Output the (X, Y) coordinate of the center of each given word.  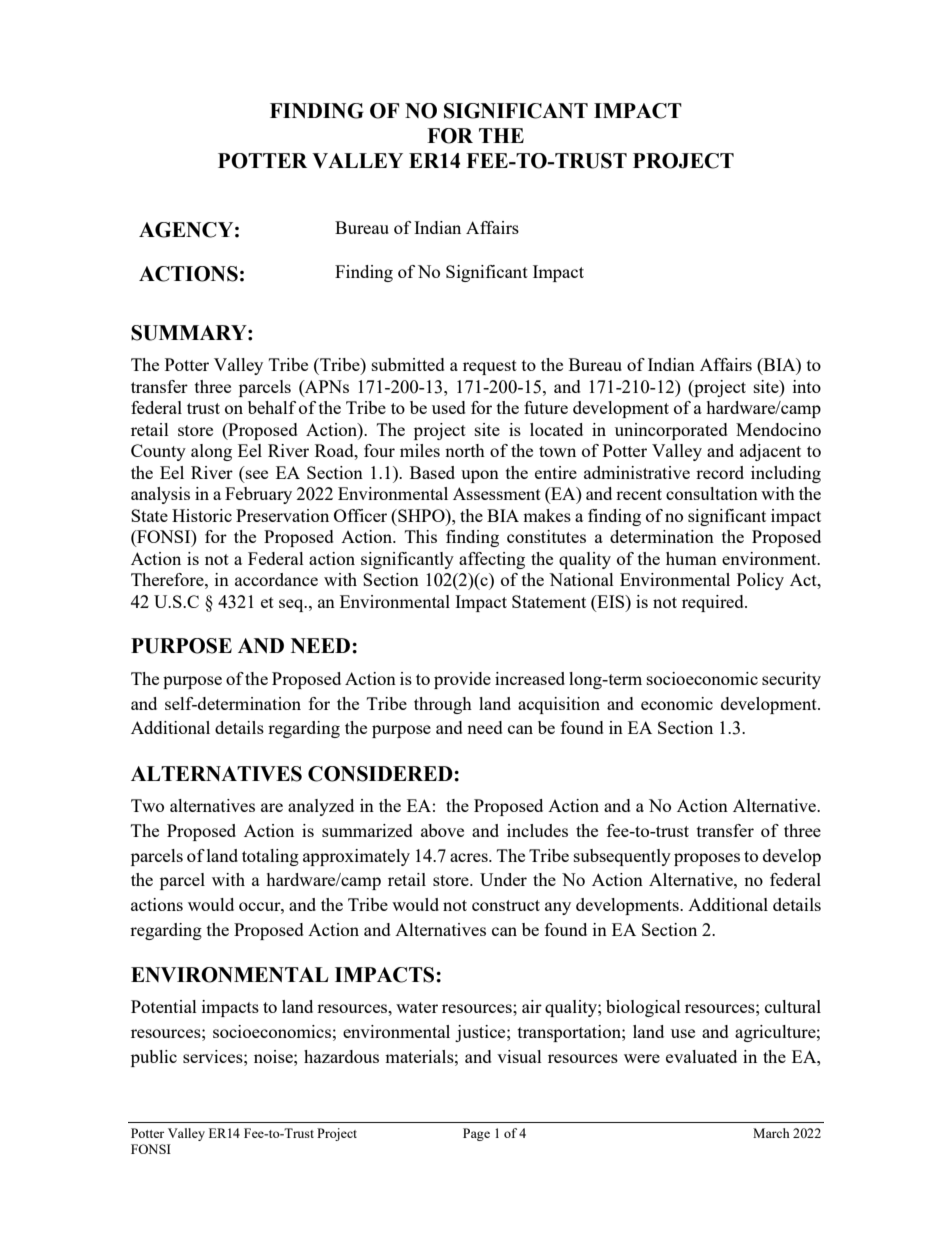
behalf (272, 407)
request (490, 367)
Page (476, 1134)
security (791, 680)
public (154, 1058)
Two (147, 805)
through (443, 705)
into (807, 386)
